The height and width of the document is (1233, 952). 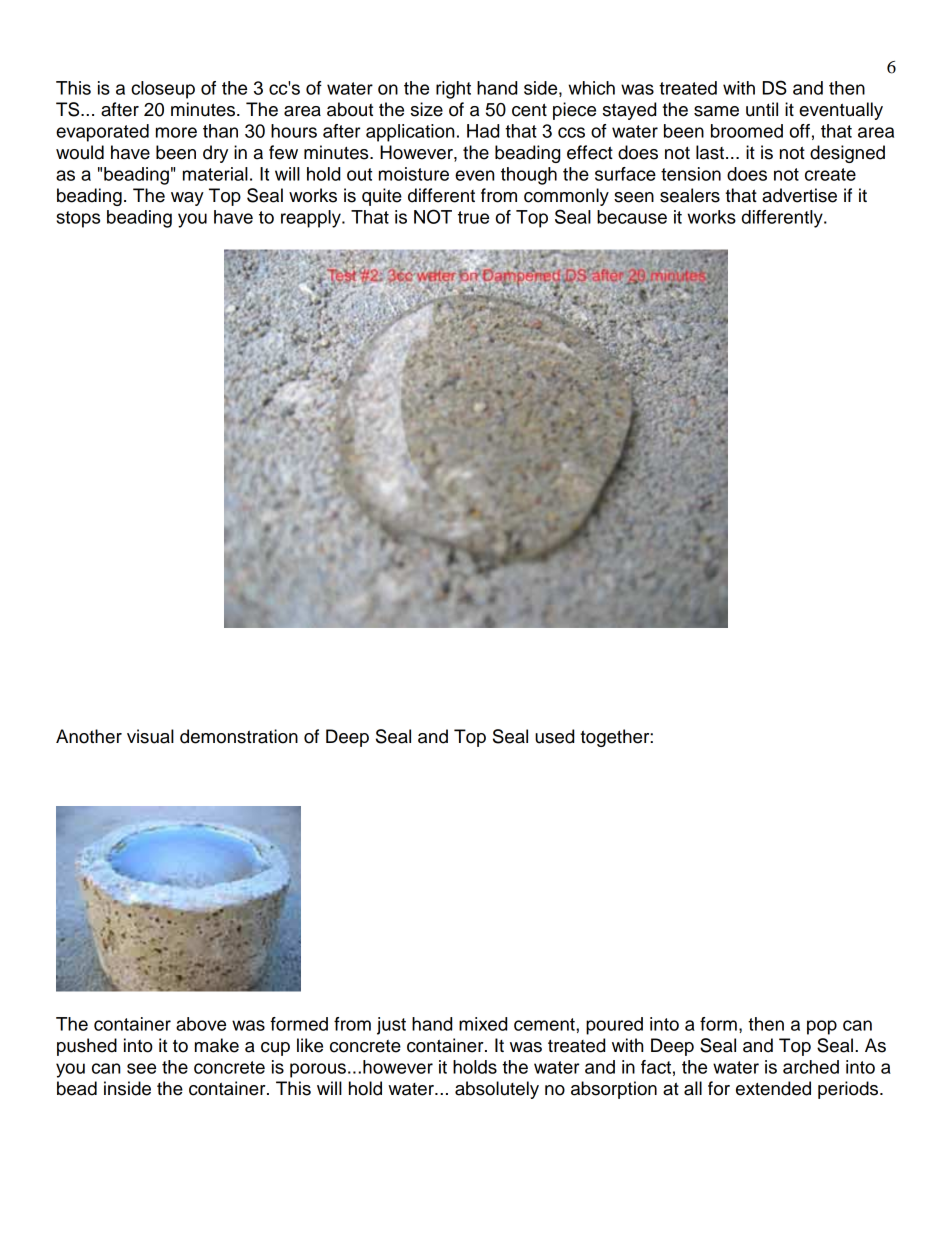 What do you see at coordinates (473, 217) in the document?
I see `true` at bounding box center [473, 217].
